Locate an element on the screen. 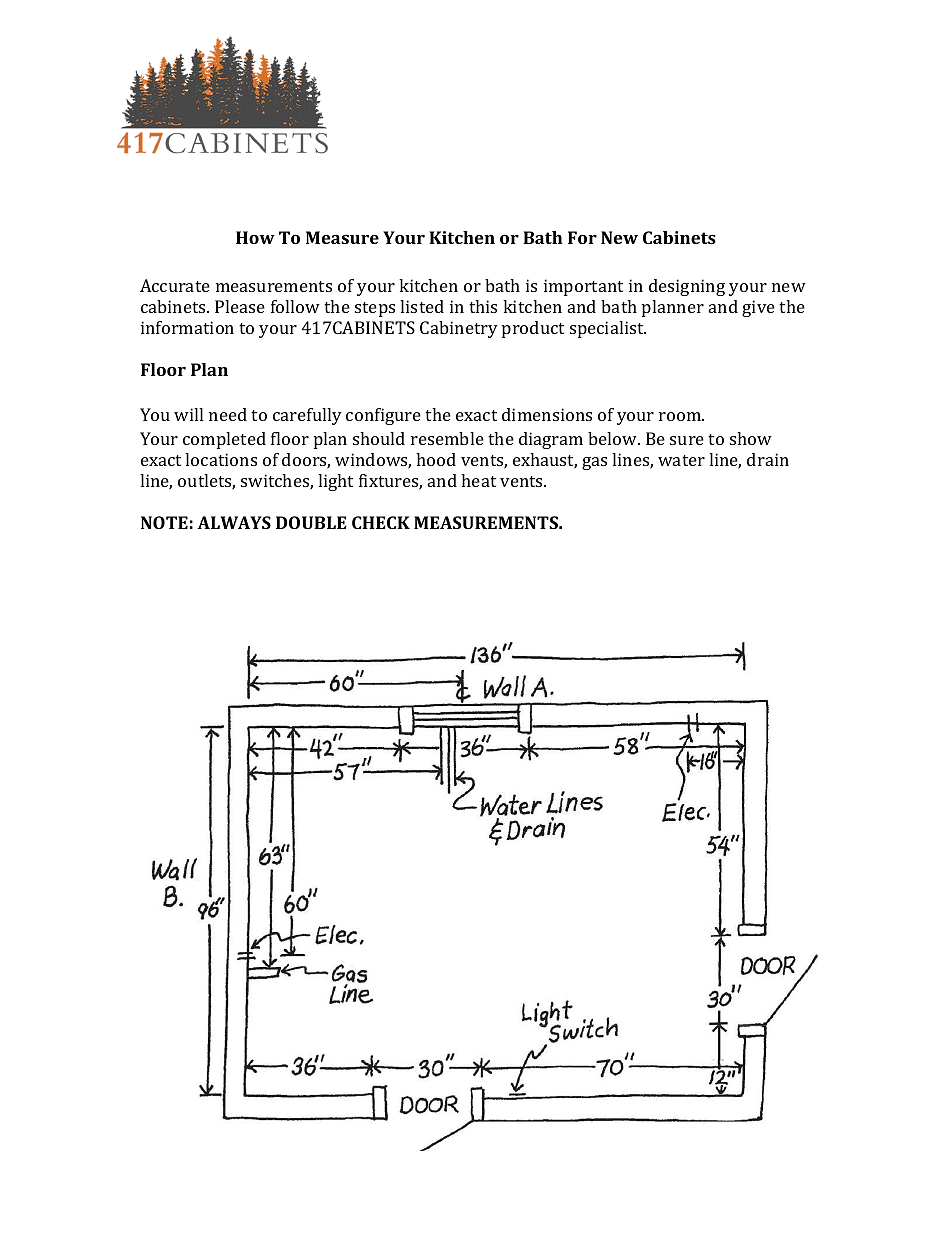 This screenshot has width=952, height=1233. information is located at coordinates (187, 327).
